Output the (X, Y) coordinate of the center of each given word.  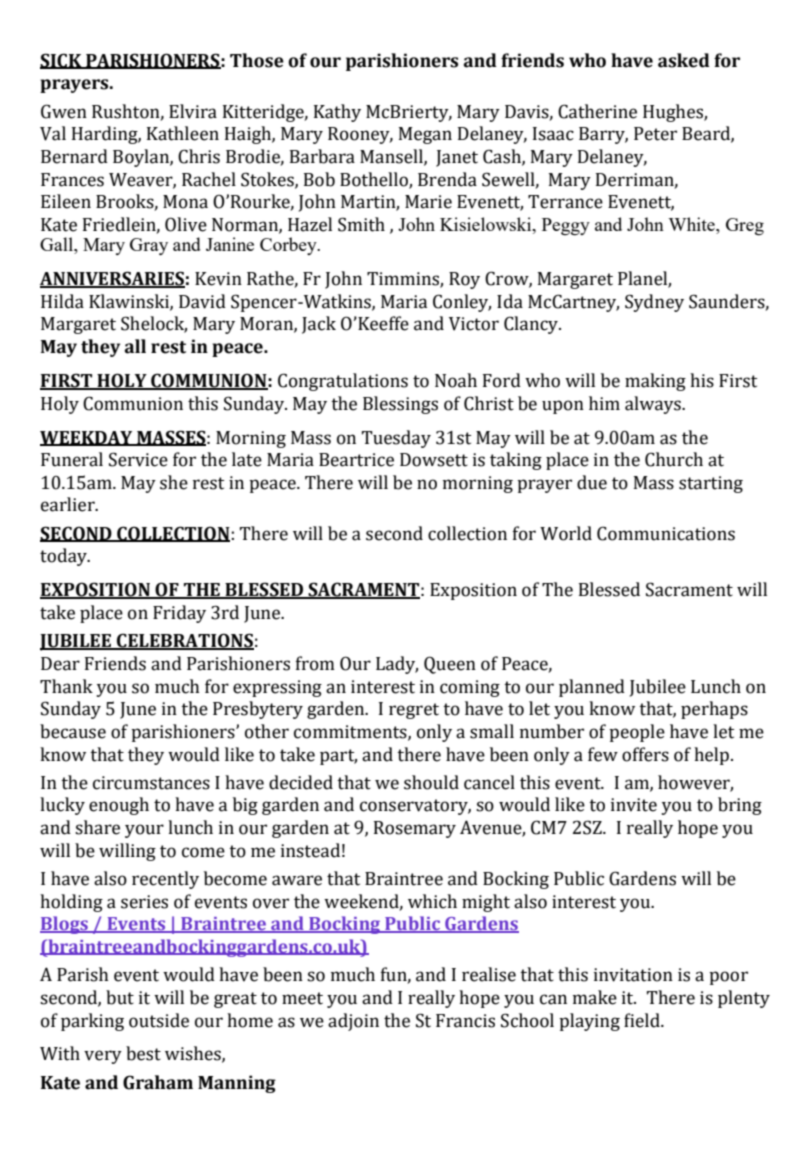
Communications (666, 533)
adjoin (353, 1022)
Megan (425, 135)
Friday (179, 614)
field (643, 1020)
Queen (450, 665)
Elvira (193, 111)
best (143, 1053)
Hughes (674, 113)
